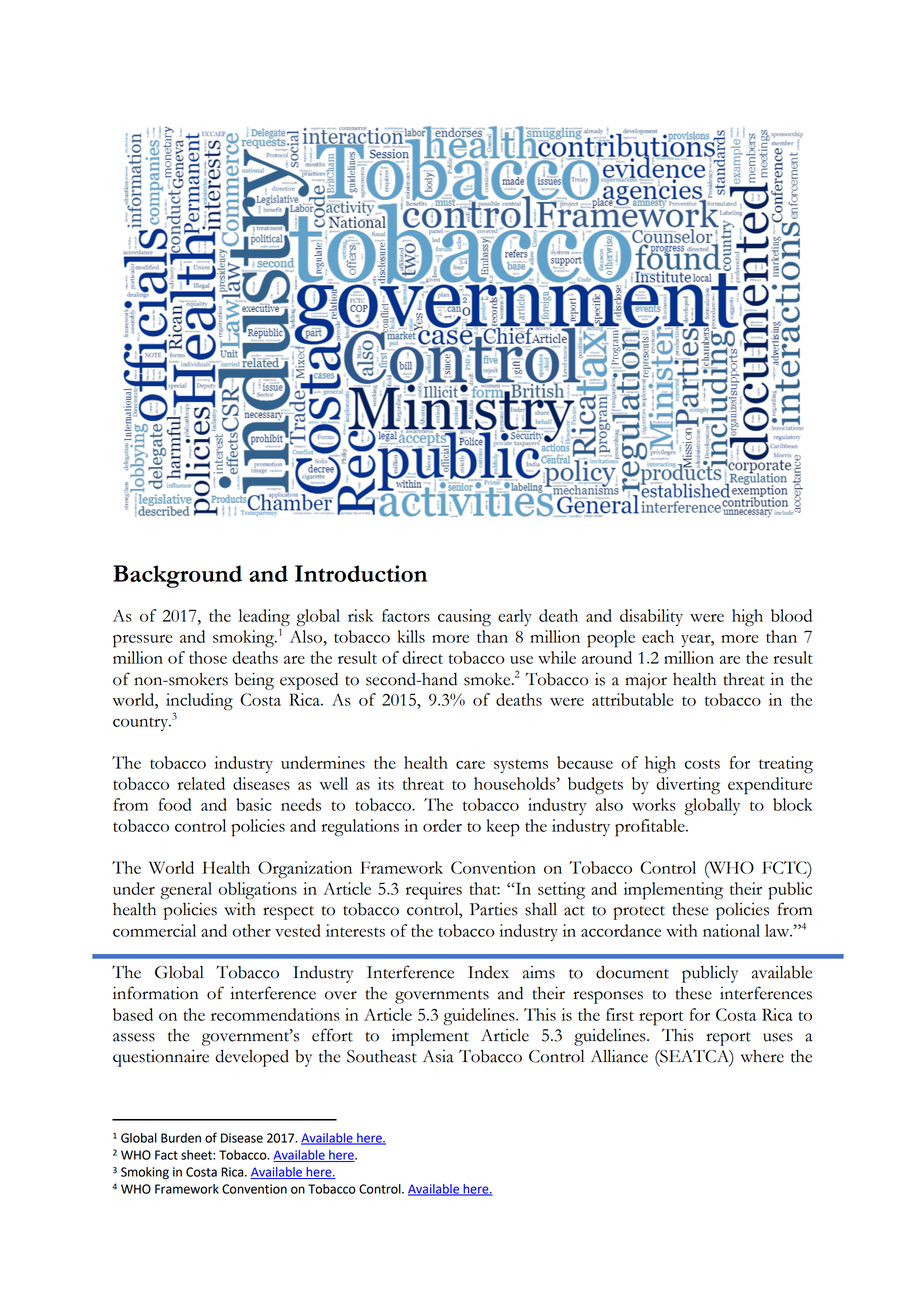  Describe the element at coordinates (651, 617) in the screenshot. I see `disability` at that location.
